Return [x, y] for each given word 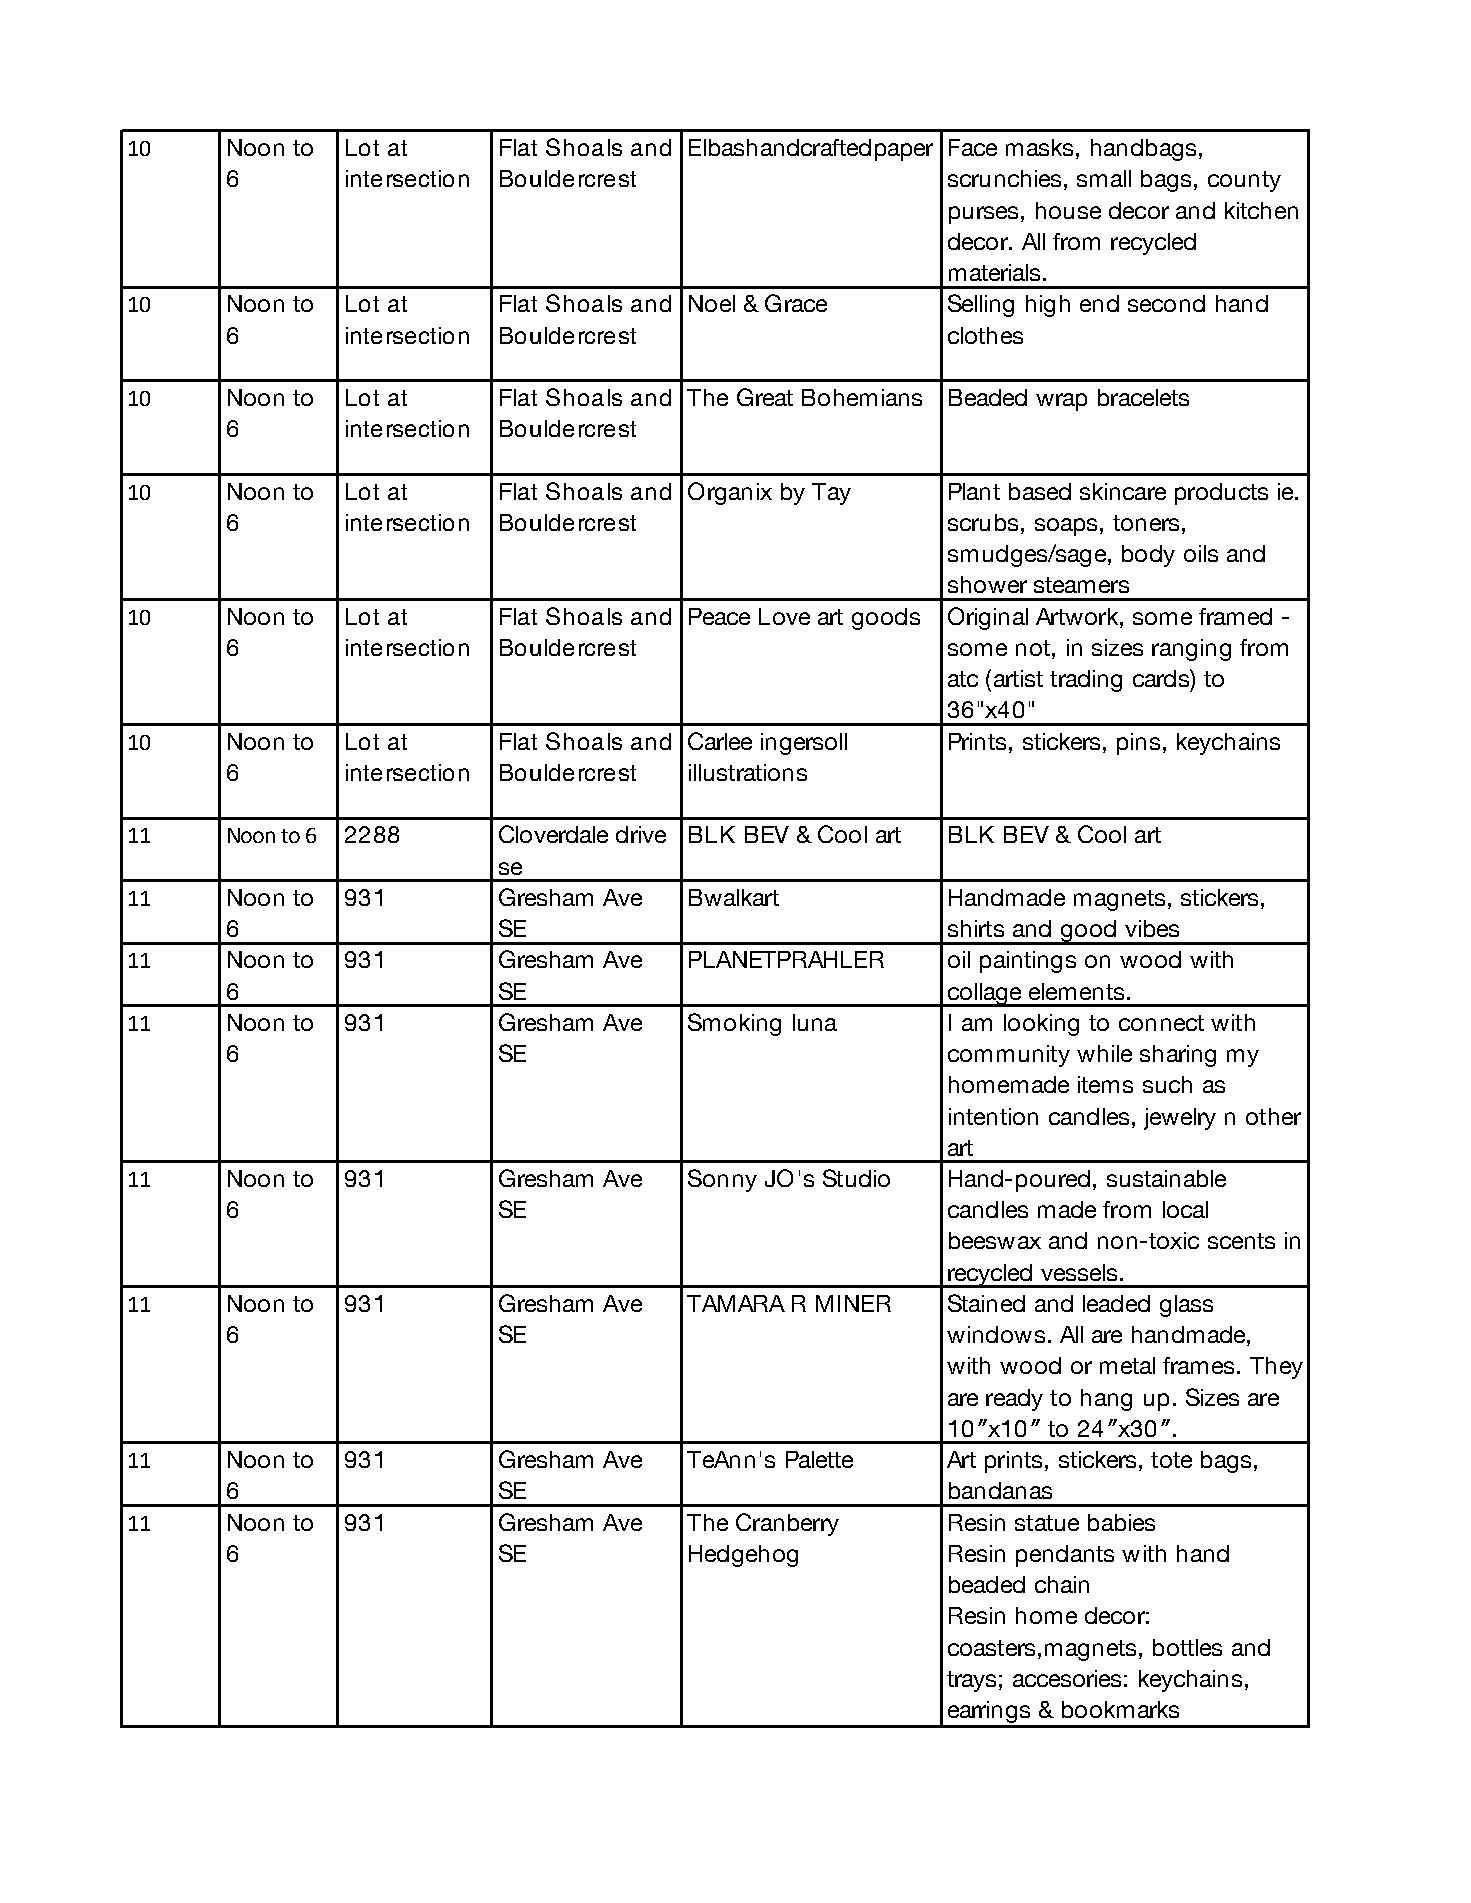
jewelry [1180, 1119]
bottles [1187, 1647]
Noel [712, 303]
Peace [719, 616]
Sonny [722, 1180]
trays [971, 1681]
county [1244, 181]
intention [993, 1116]
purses [983, 215]
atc [963, 679]
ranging [1191, 650]
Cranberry [787, 1524]
